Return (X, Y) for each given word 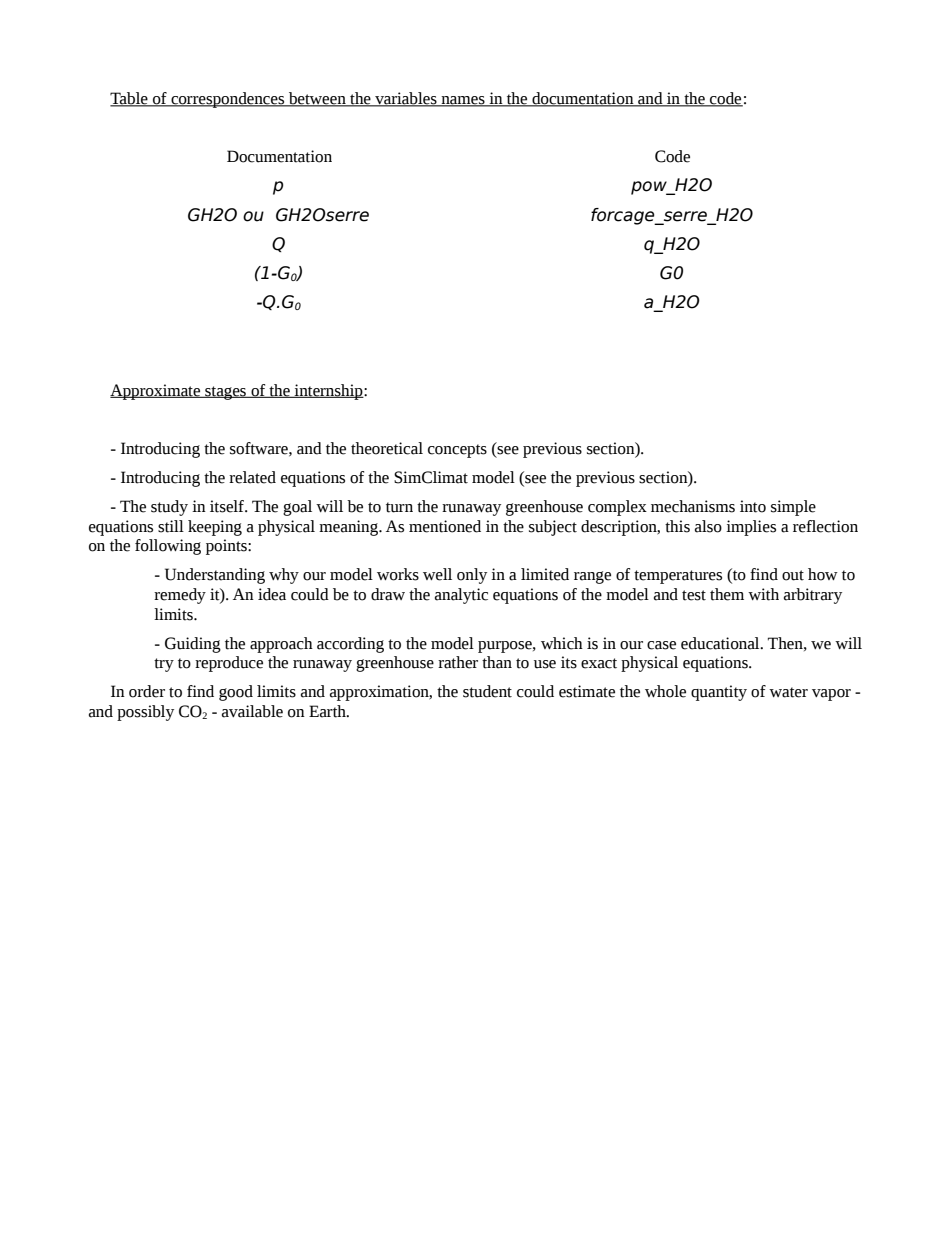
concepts (457, 451)
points (227, 547)
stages (226, 393)
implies (751, 528)
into (753, 506)
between (317, 99)
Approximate (156, 392)
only (472, 576)
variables (406, 99)
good (236, 693)
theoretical (387, 448)
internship (329, 392)
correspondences (228, 100)
